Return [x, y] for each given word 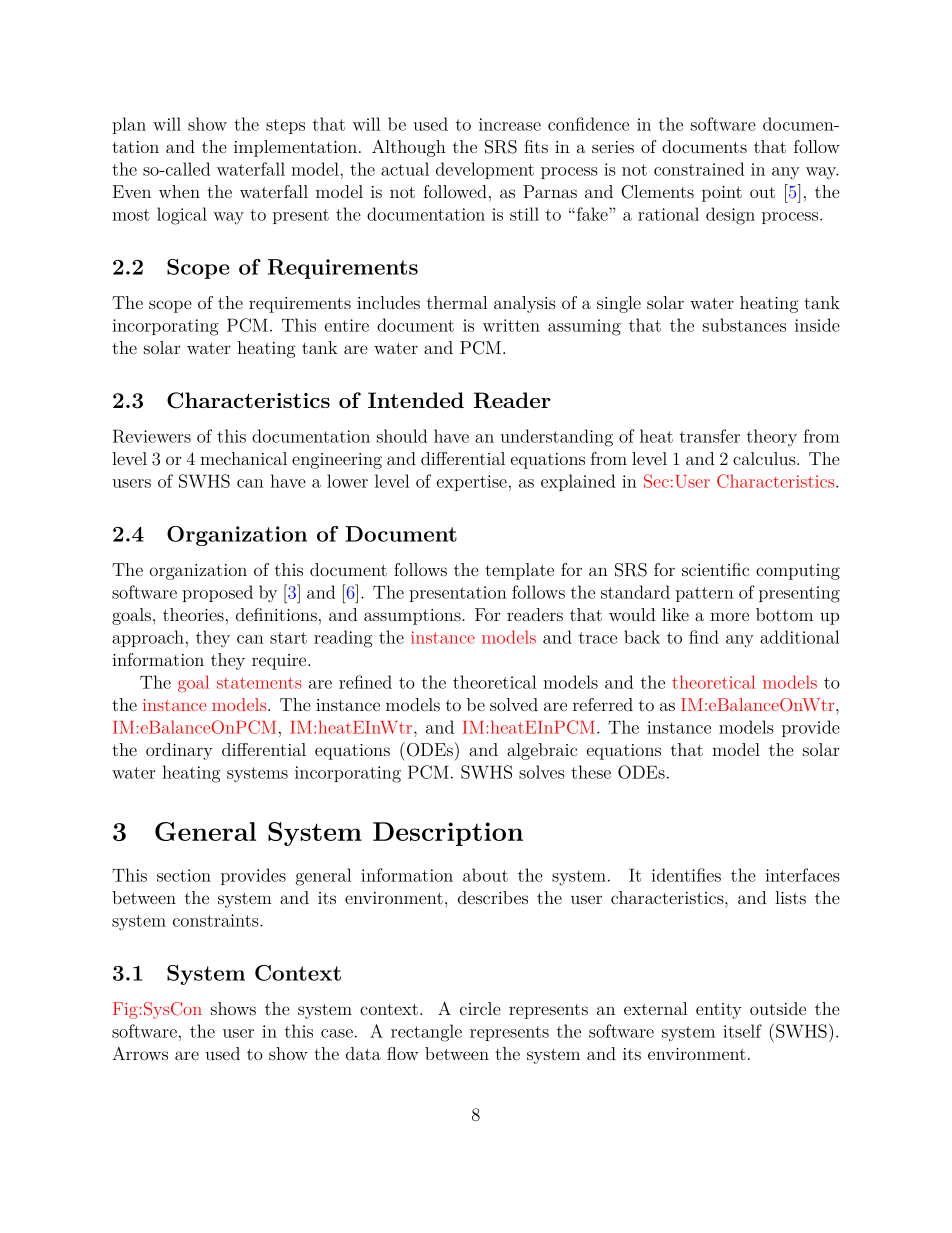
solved [514, 704]
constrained [699, 169]
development [485, 170]
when [179, 191]
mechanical [243, 458]
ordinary [179, 751]
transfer [710, 436]
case [337, 1033]
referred [603, 704]
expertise [472, 483]
